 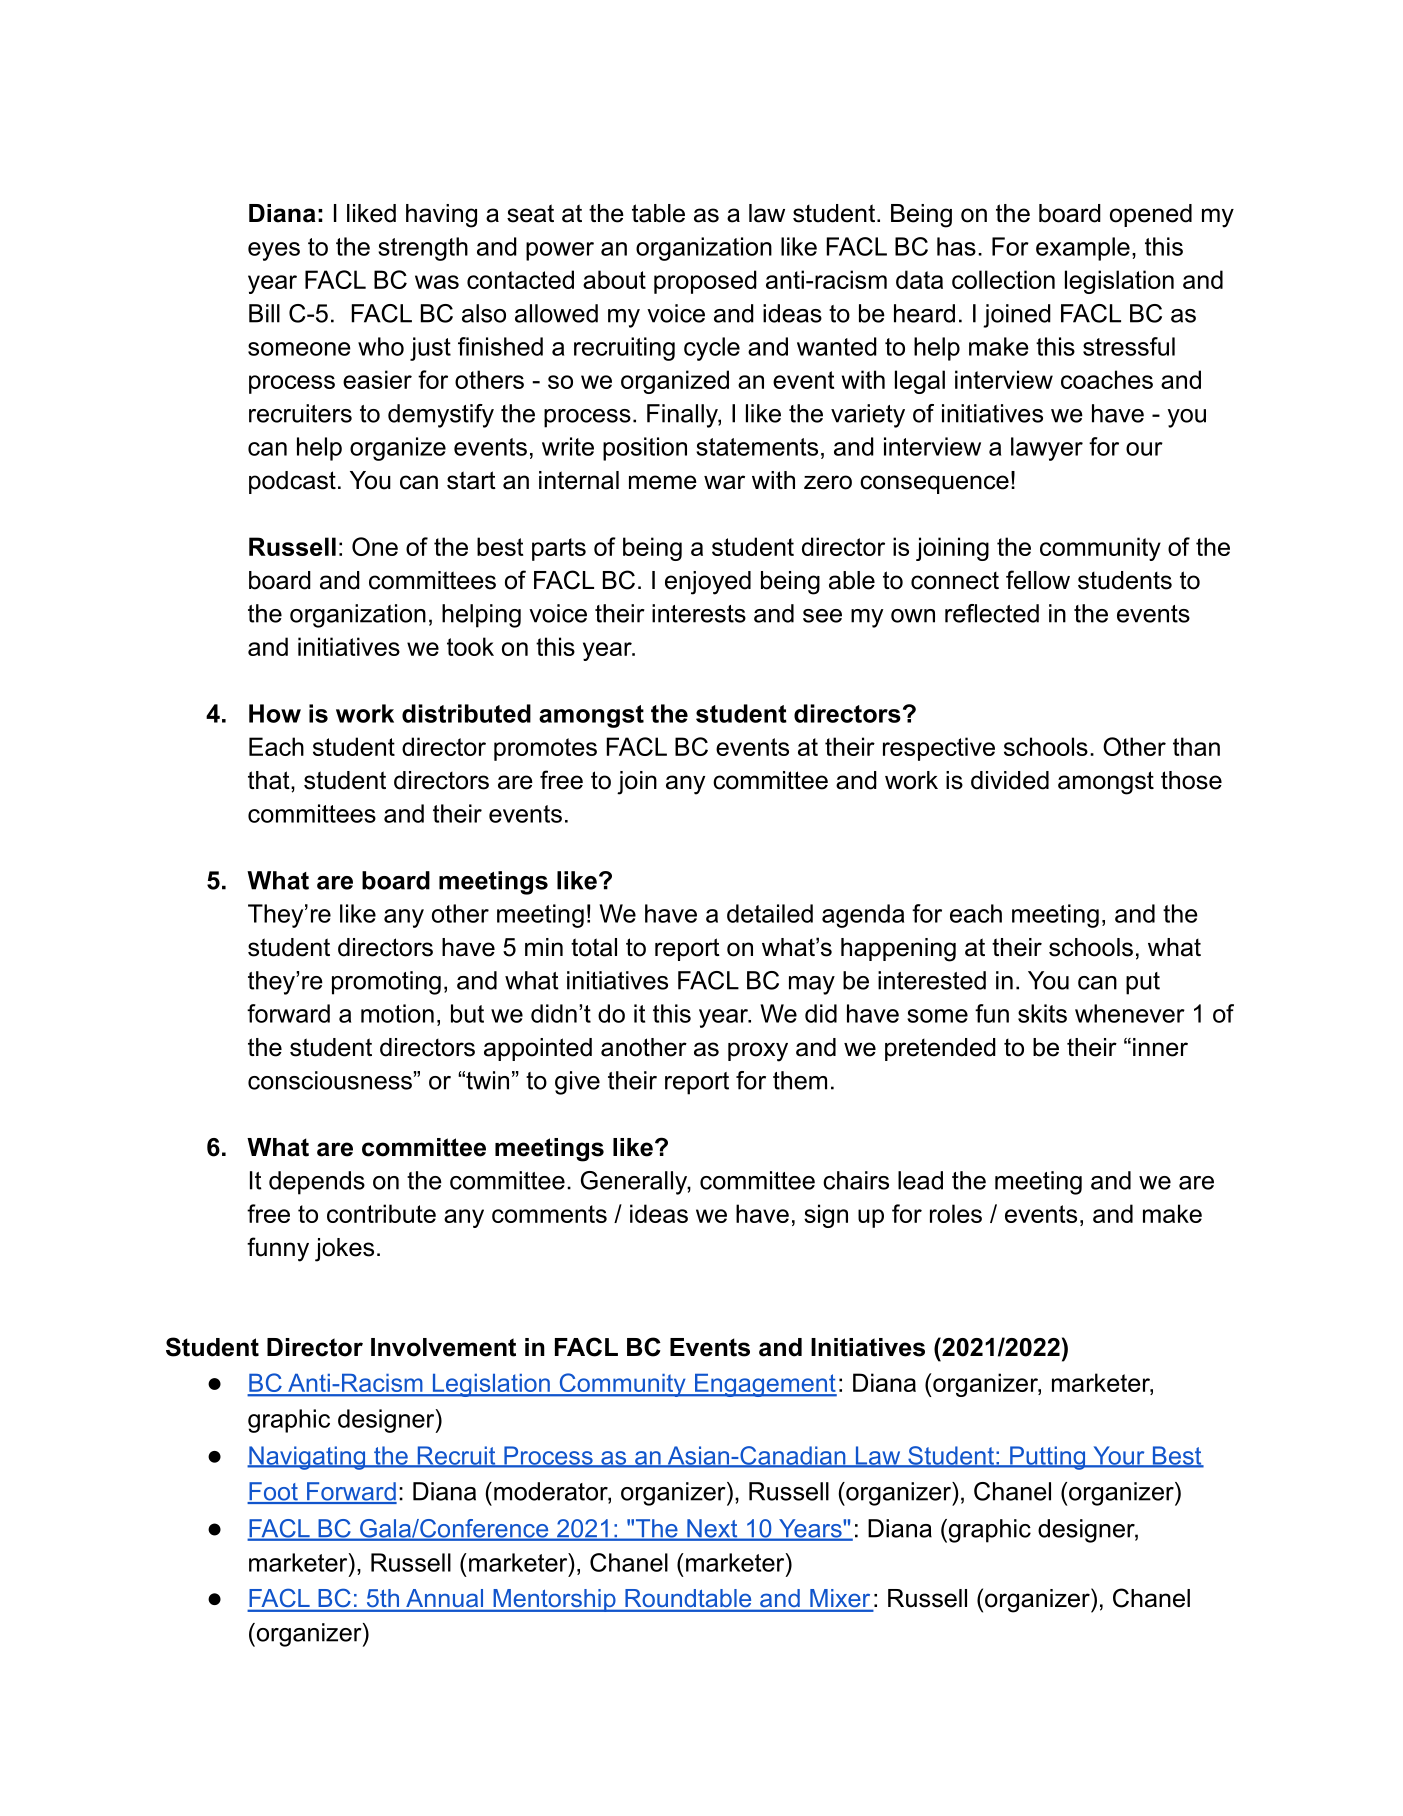 What do you see at coordinates (381, 1213) in the document?
I see `contribute` at bounding box center [381, 1213].
